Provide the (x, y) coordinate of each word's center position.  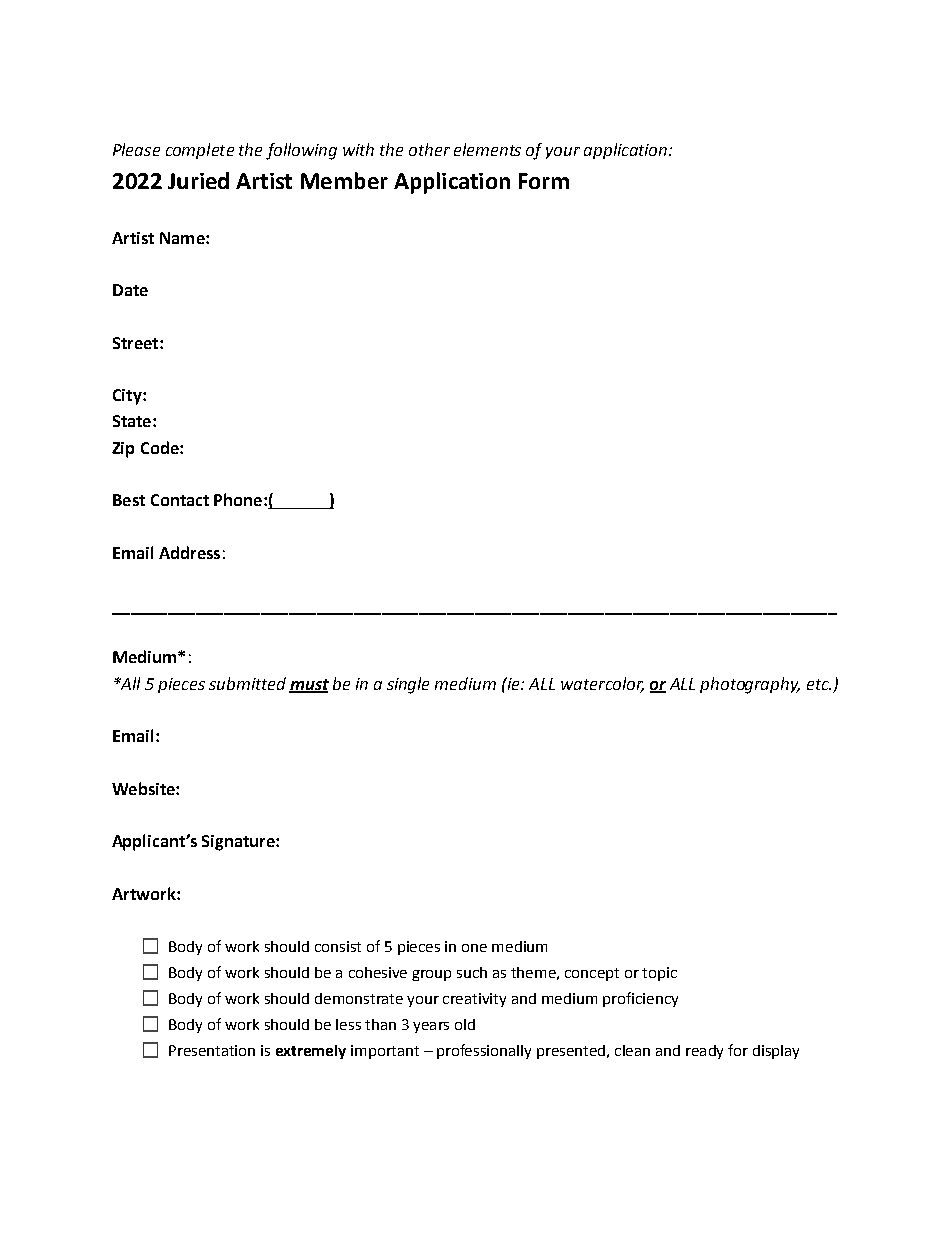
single (408, 685)
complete (200, 151)
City (128, 397)
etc (819, 684)
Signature (239, 843)
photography (750, 685)
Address (189, 552)
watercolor (602, 684)
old (465, 1024)
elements (487, 149)
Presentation (212, 1050)
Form (544, 181)
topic (659, 974)
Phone (239, 499)
